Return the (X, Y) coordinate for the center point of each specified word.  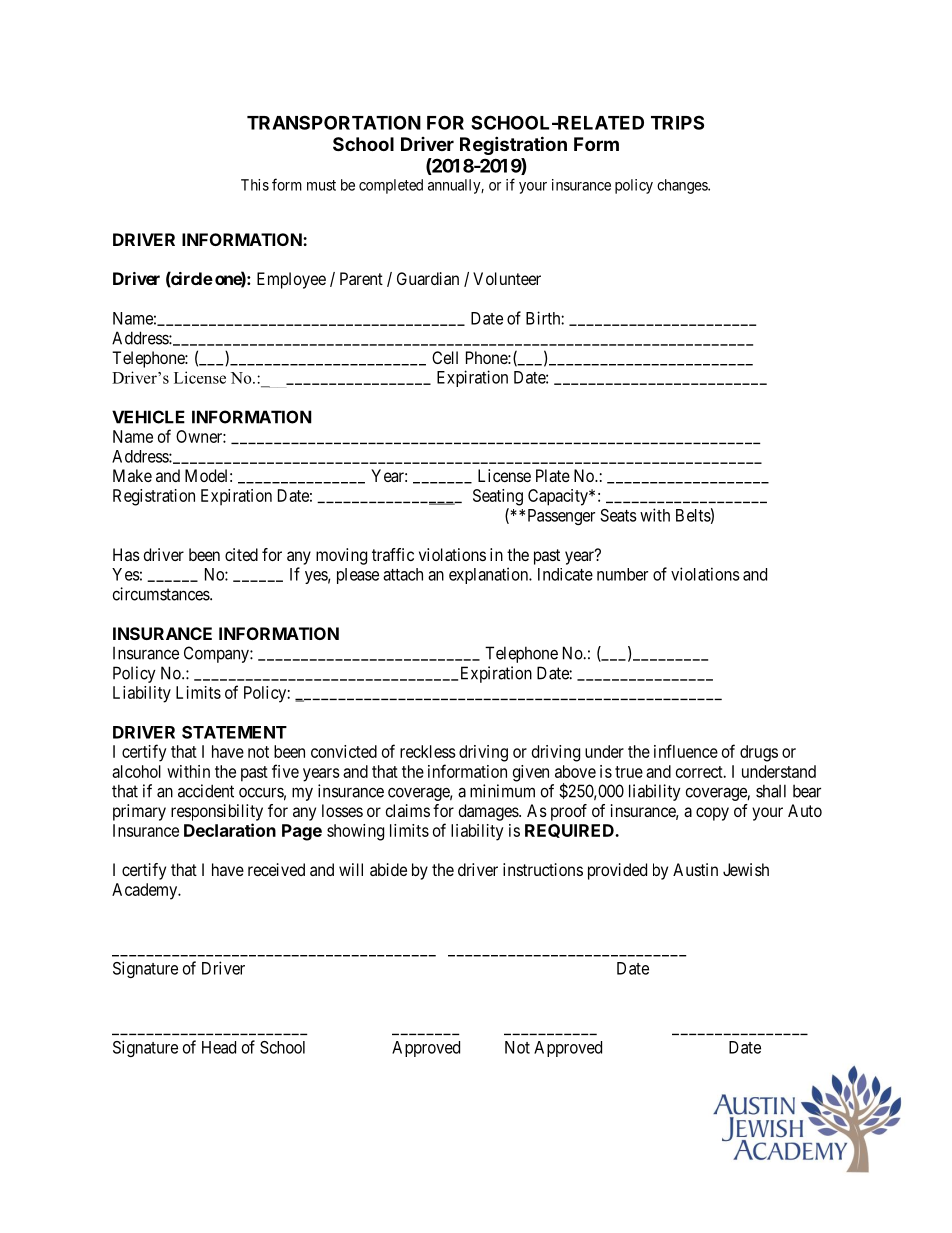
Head (219, 1047)
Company (217, 654)
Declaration (230, 830)
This (255, 185)
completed (391, 186)
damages (489, 812)
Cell (445, 357)
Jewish (746, 869)
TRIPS (677, 122)
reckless (428, 751)
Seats (618, 515)
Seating (498, 497)
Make (132, 475)
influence (686, 751)
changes (683, 186)
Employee (291, 280)
